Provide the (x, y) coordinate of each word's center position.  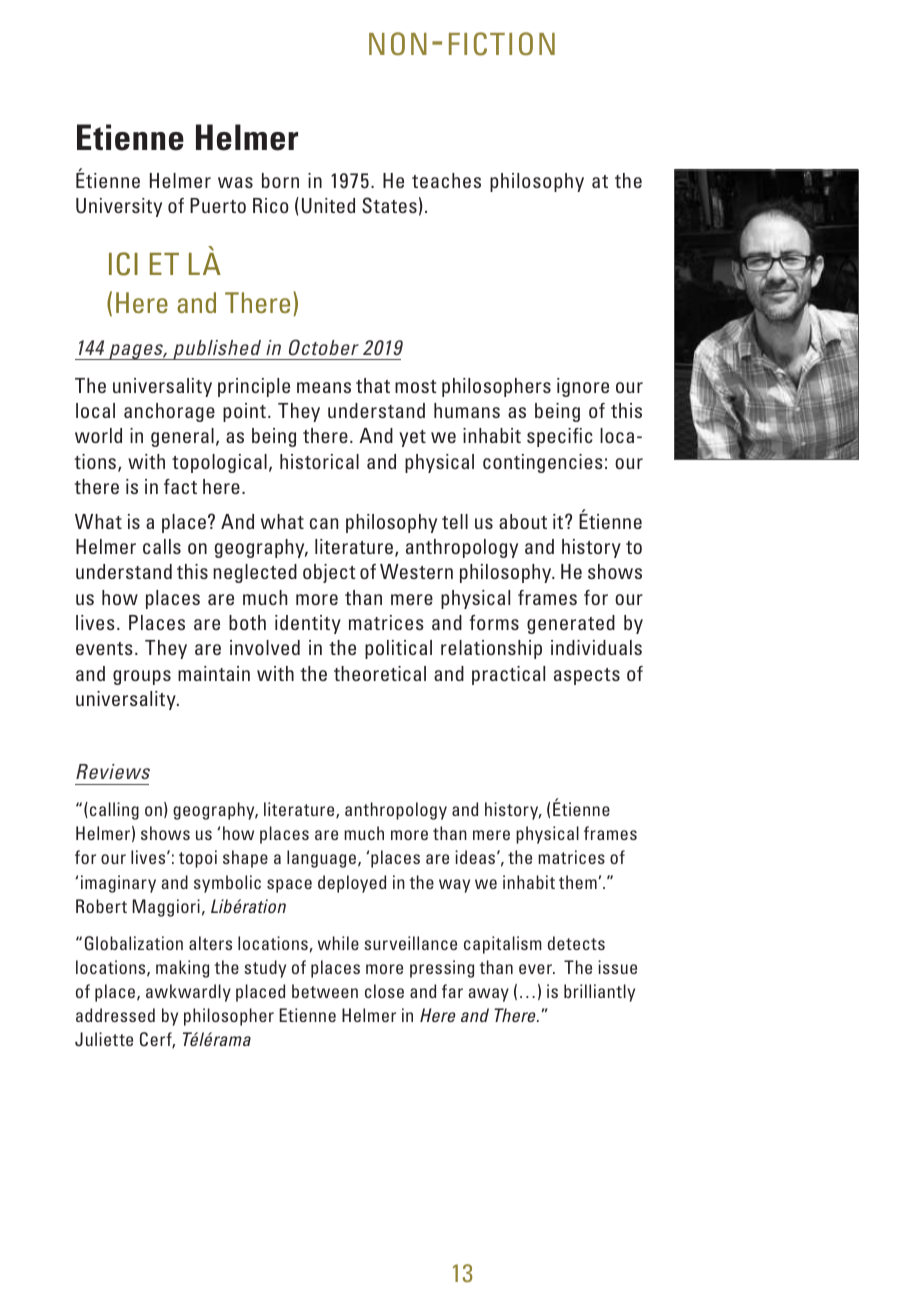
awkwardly (188, 993)
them (578, 882)
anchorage (169, 412)
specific (560, 437)
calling (114, 811)
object (329, 573)
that (373, 385)
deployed (352, 884)
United (328, 206)
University (119, 207)
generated (571, 624)
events (104, 648)
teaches (446, 180)
